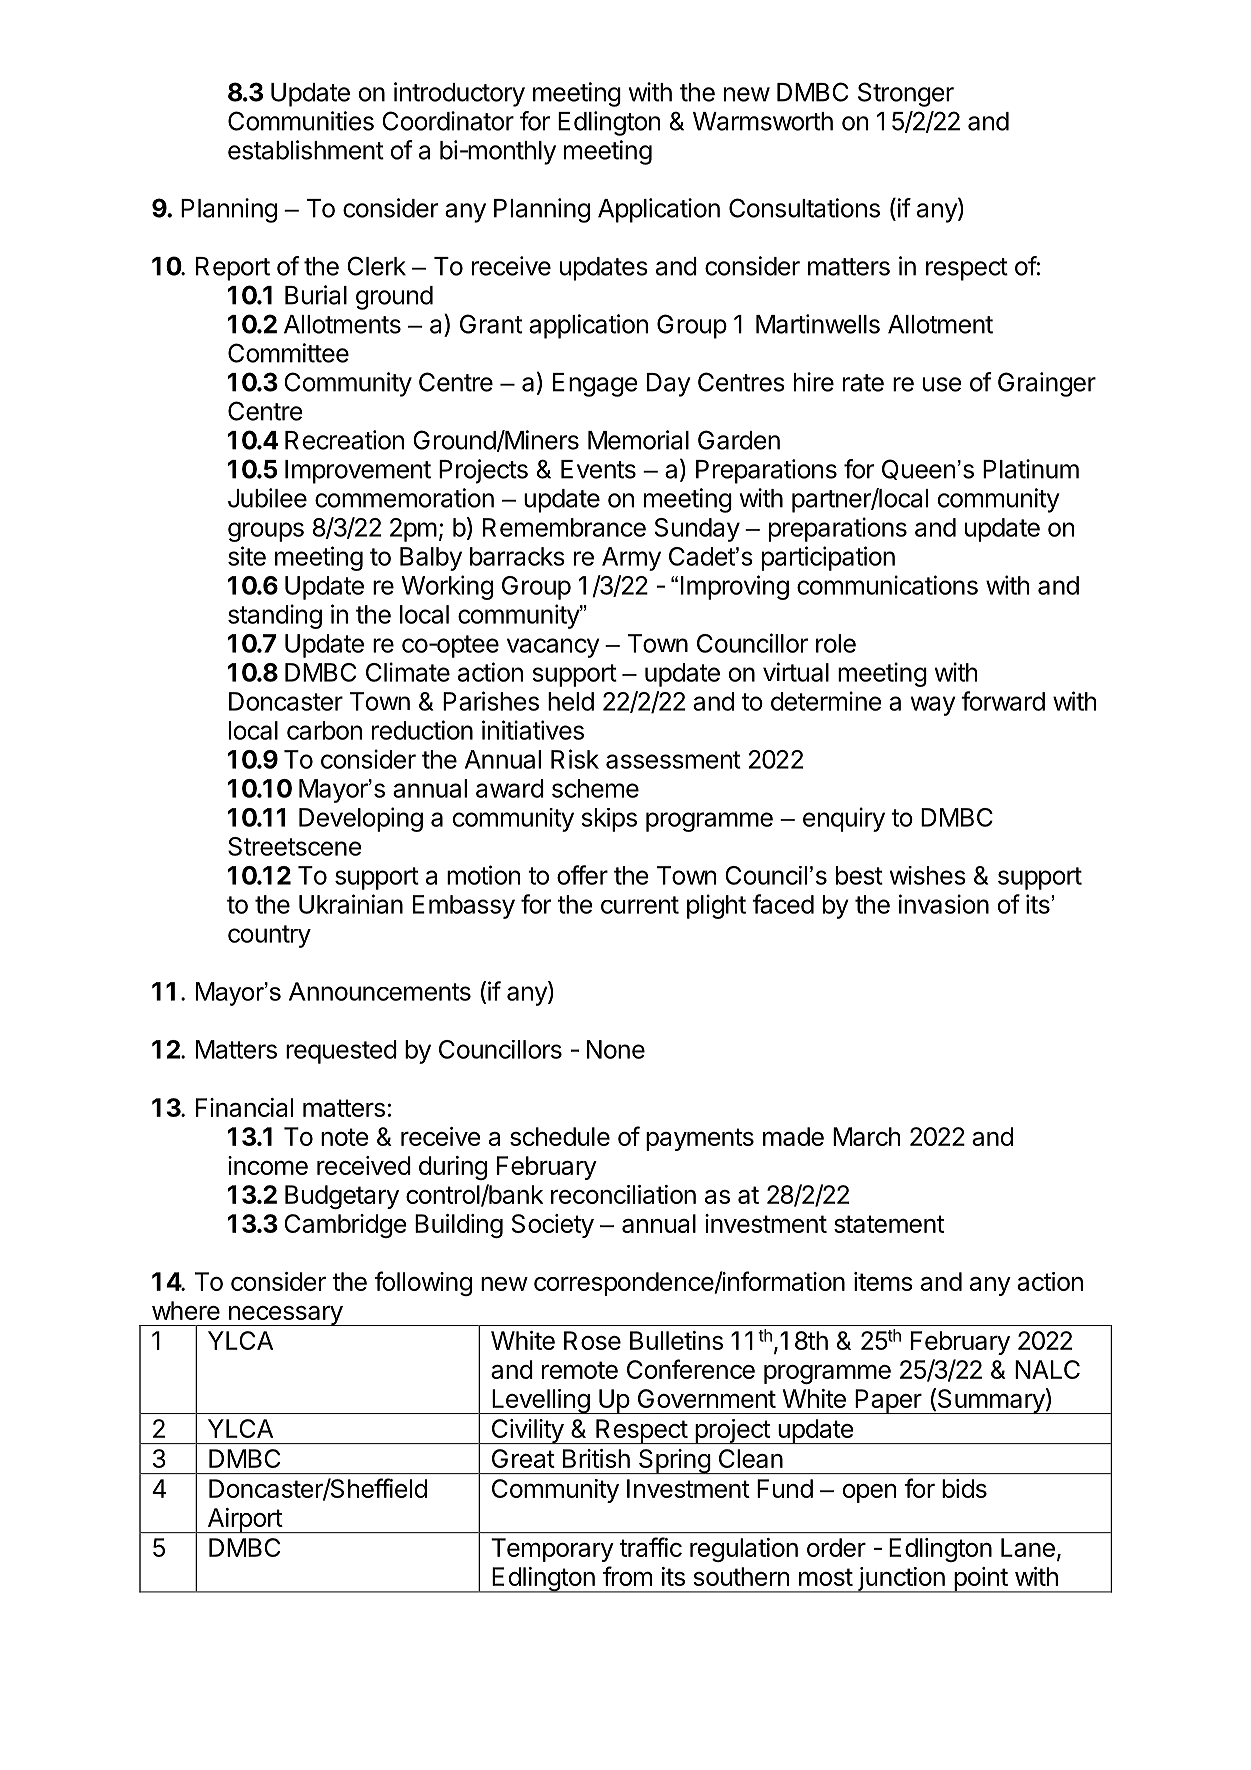  What do you see at coordinates (361, 819) in the screenshot?
I see `Developing` at bounding box center [361, 819].
